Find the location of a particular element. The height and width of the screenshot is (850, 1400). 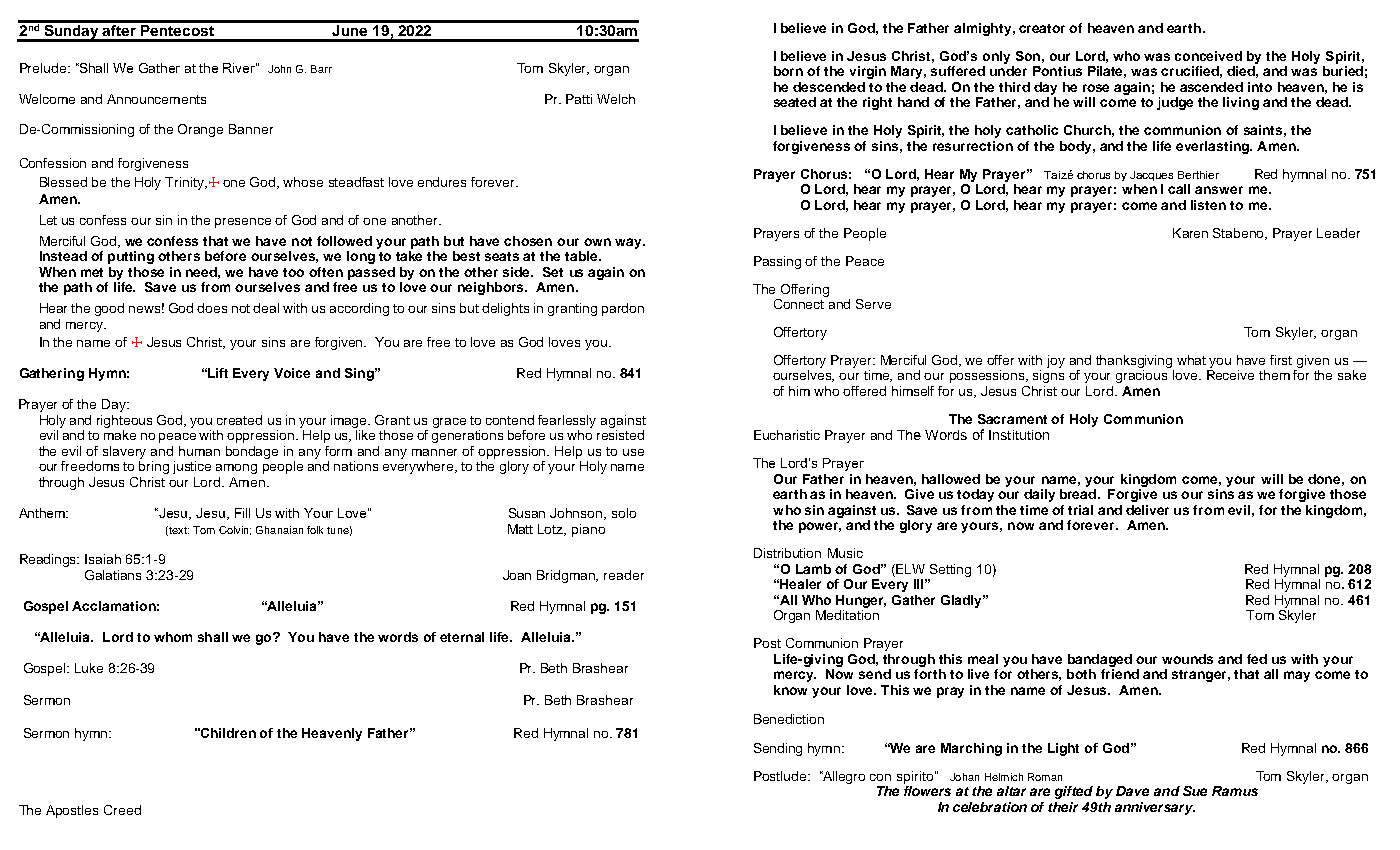

Barr is located at coordinates (321, 69).
